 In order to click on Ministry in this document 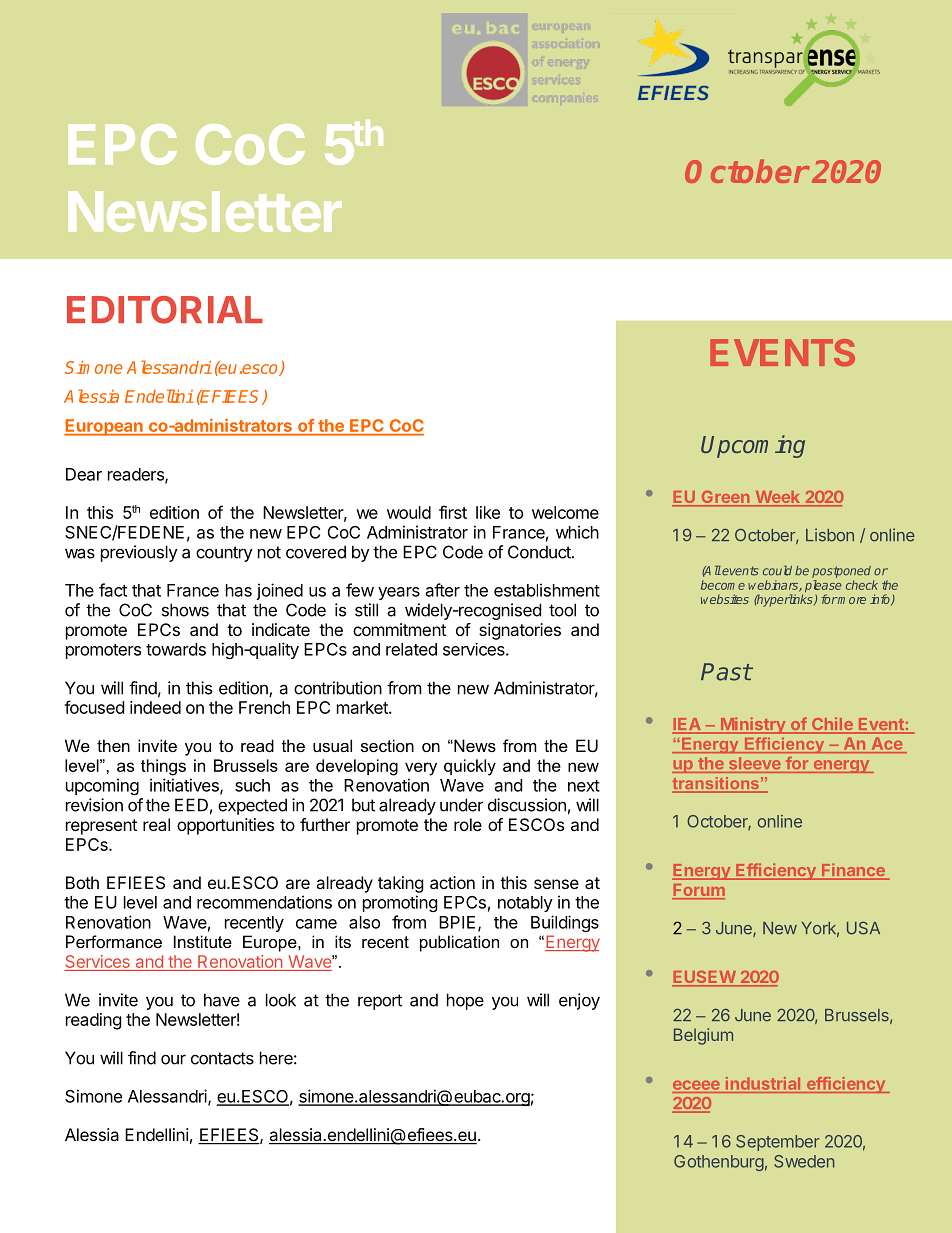, I will do `click(753, 725)`.
